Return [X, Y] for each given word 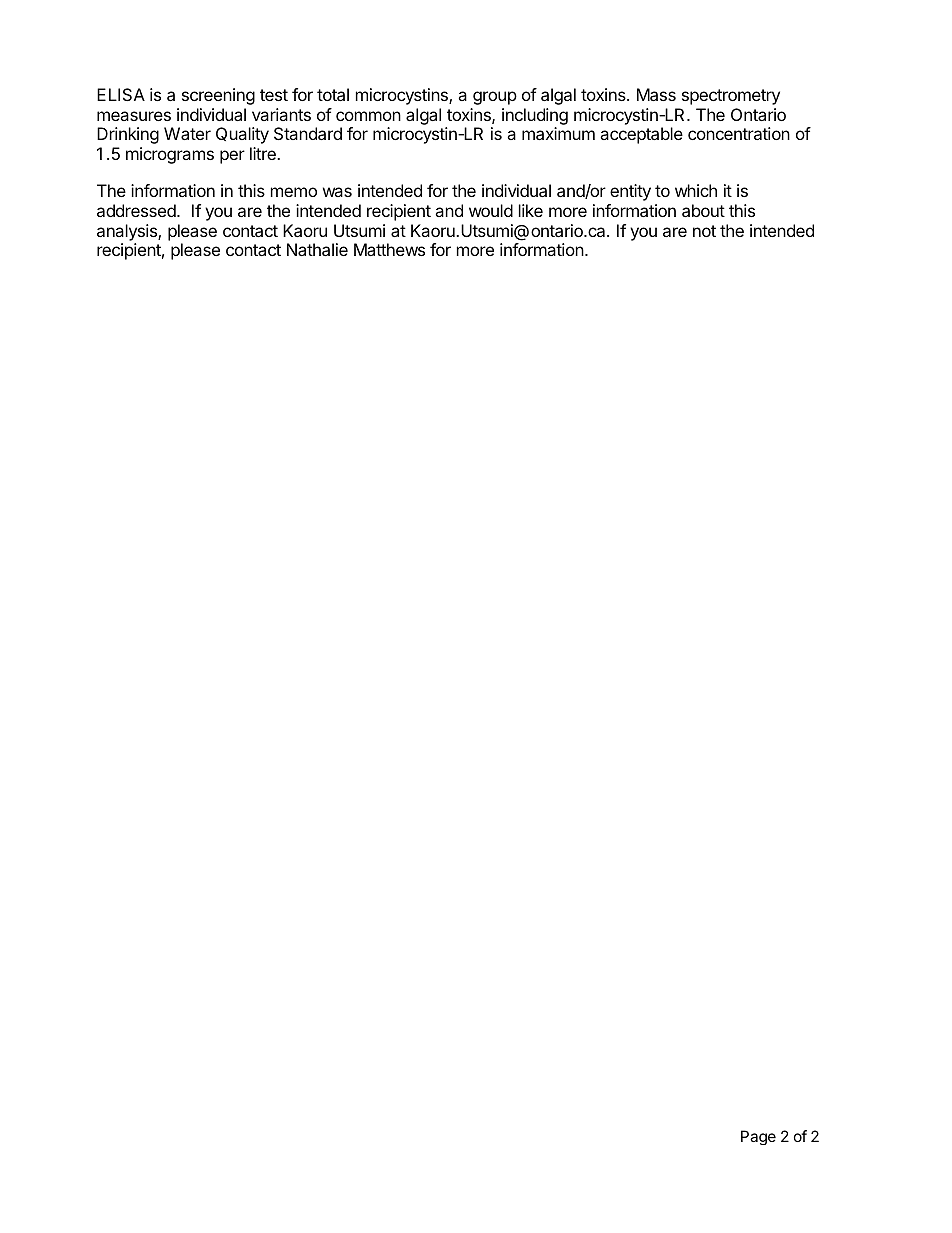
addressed [137, 210]
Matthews [389, 249]
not [704, 231]
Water [187, 133]
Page [758, 1137]
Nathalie [317, 249]
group [495, 98]
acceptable [641, 135]
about [703, 210]
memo [294, 192]
